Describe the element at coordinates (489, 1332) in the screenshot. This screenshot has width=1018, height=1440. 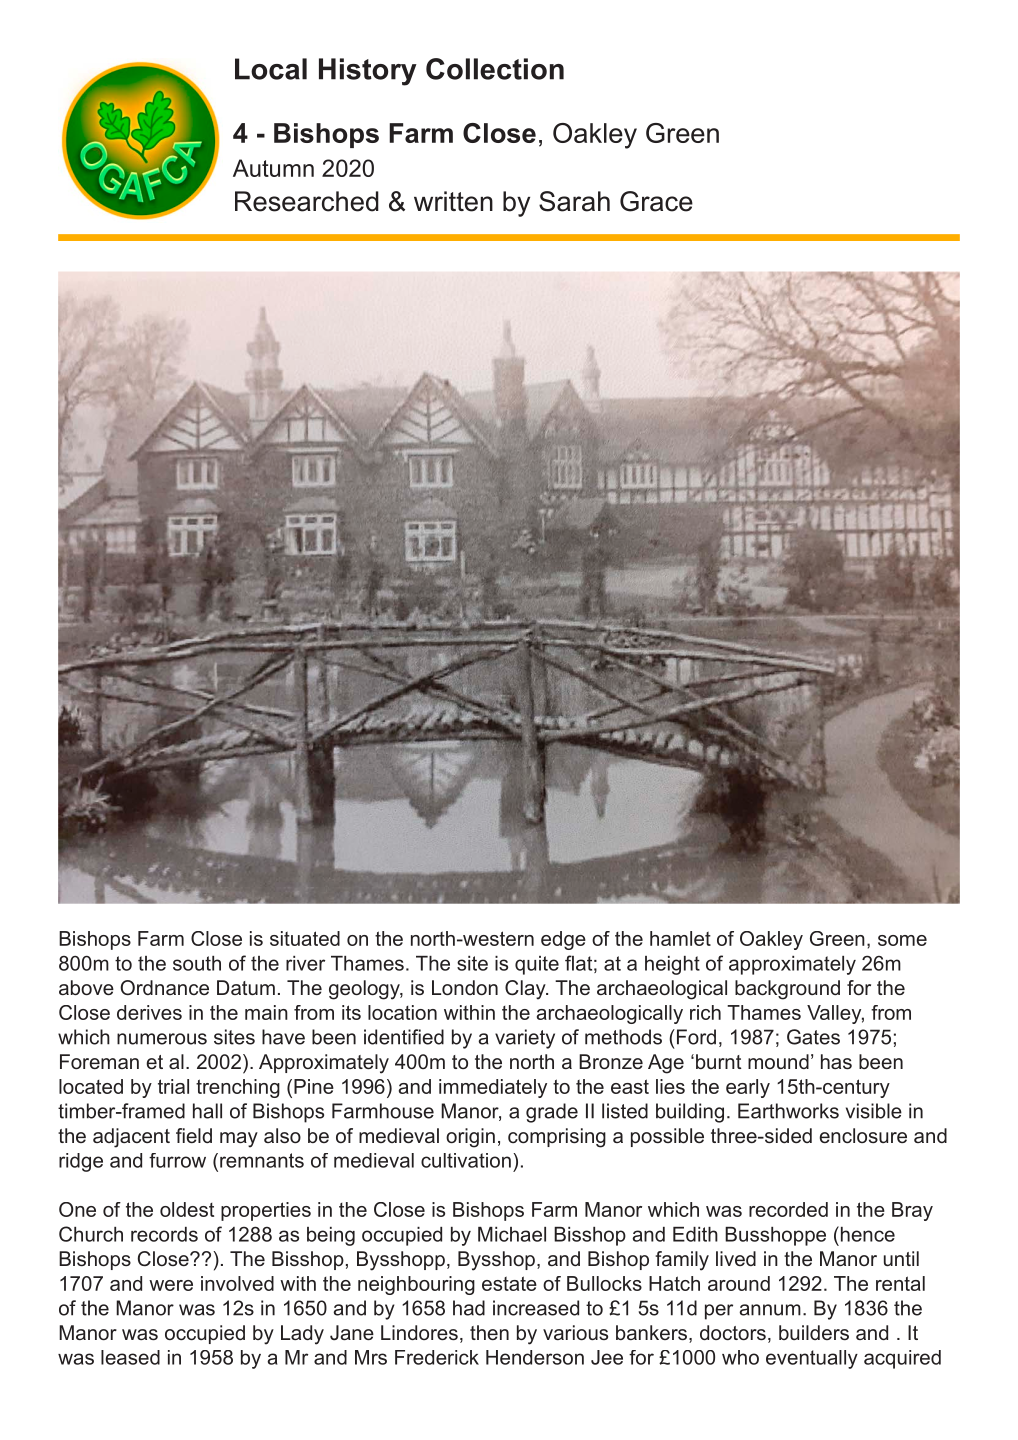
I see `then` at that location.
